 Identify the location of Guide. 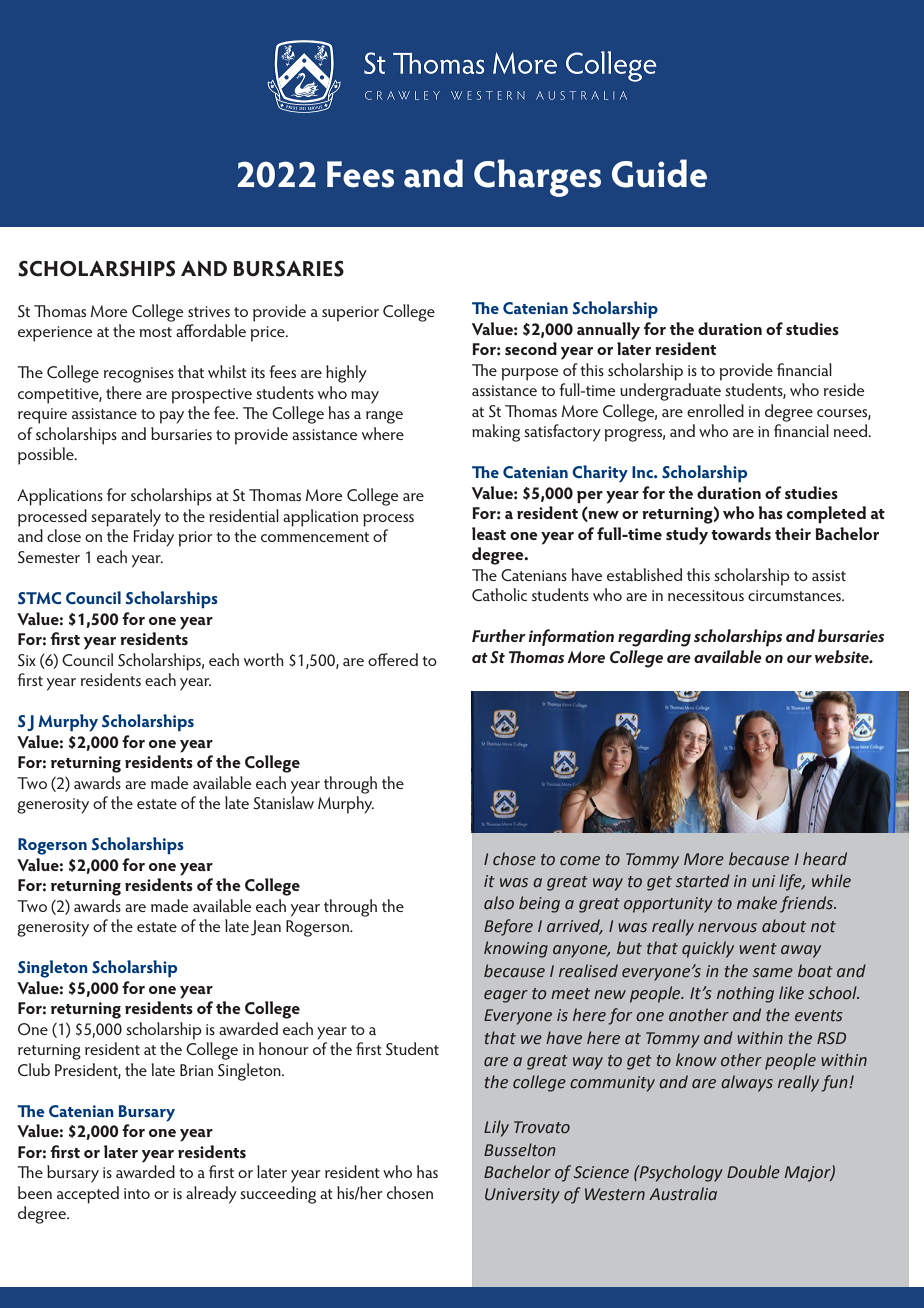
(659, 173).
